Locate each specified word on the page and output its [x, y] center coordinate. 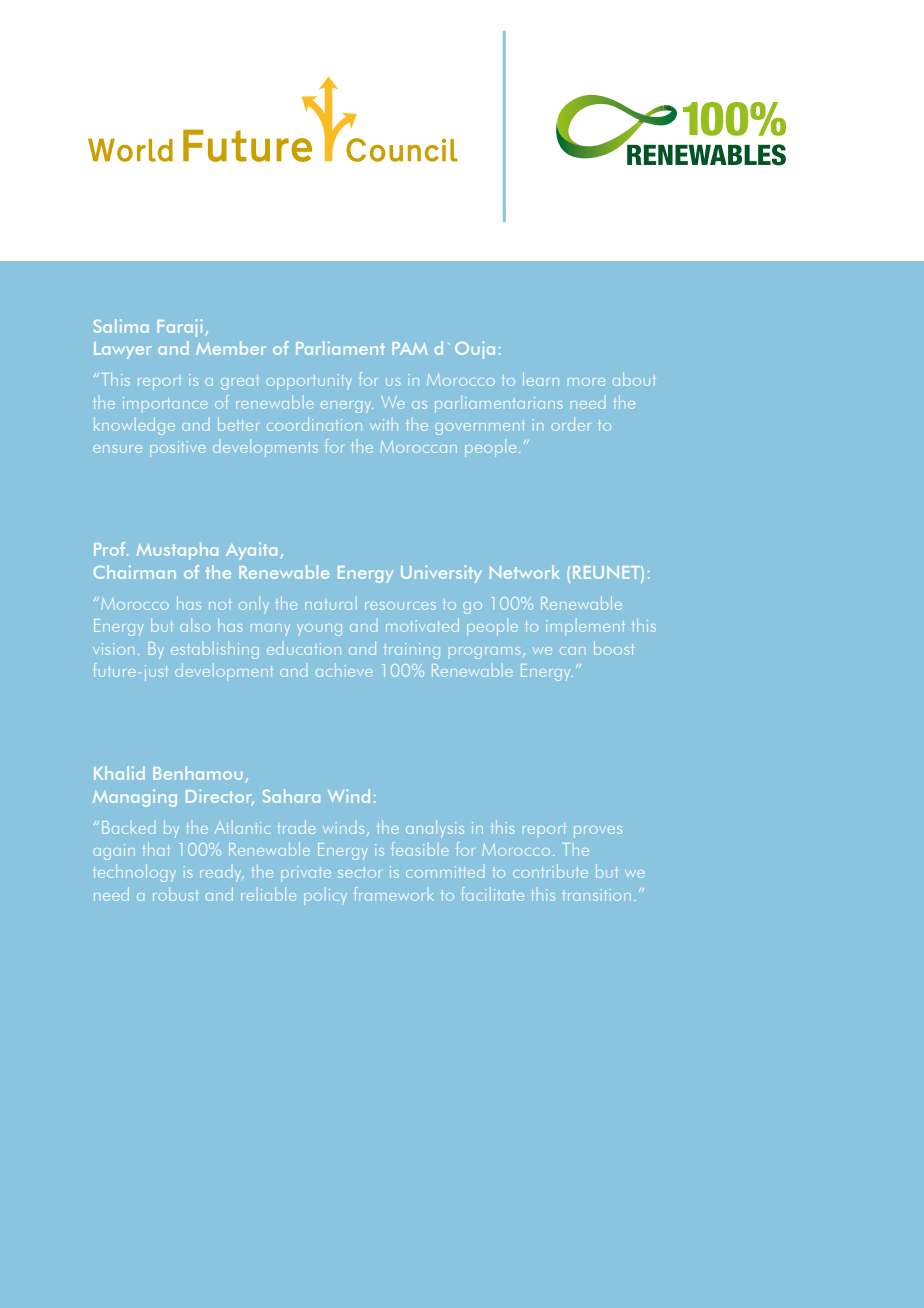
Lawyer [123, 350]
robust [175, 894]
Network [525, 572]
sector [359, 872]
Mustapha [177, 551]
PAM [410, 348]
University [441, 574]
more [586, 382]
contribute [550, 871]
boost [614, 648]
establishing [215, 650]
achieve [344, 670]
